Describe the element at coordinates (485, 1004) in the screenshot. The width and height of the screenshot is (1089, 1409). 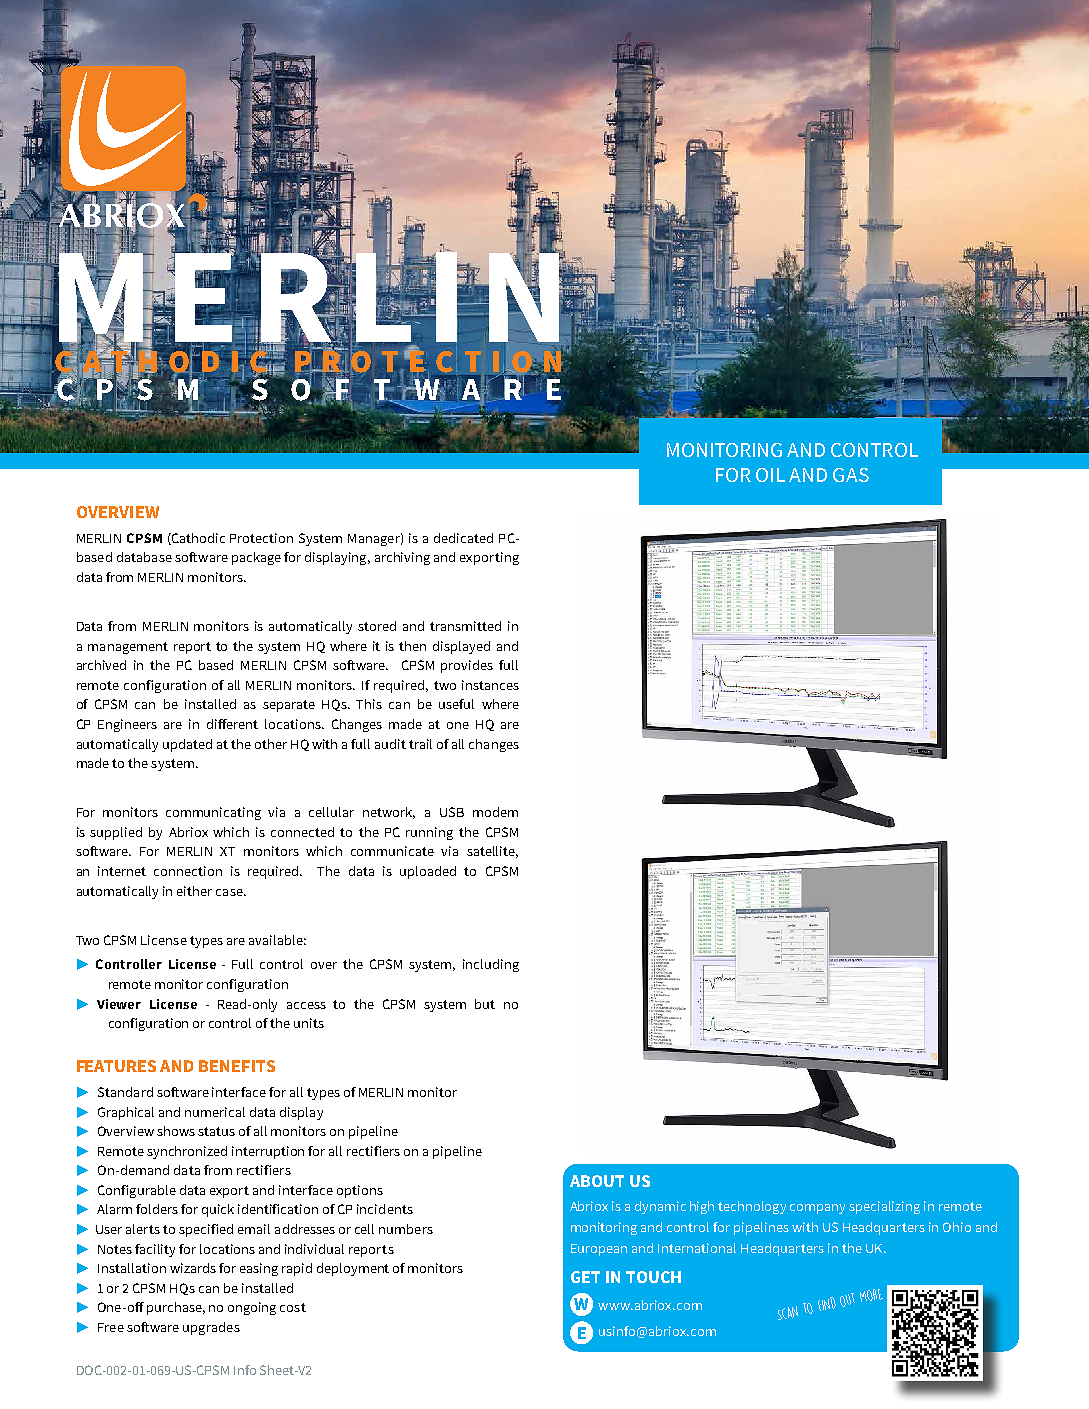
I see `but` at that location.
